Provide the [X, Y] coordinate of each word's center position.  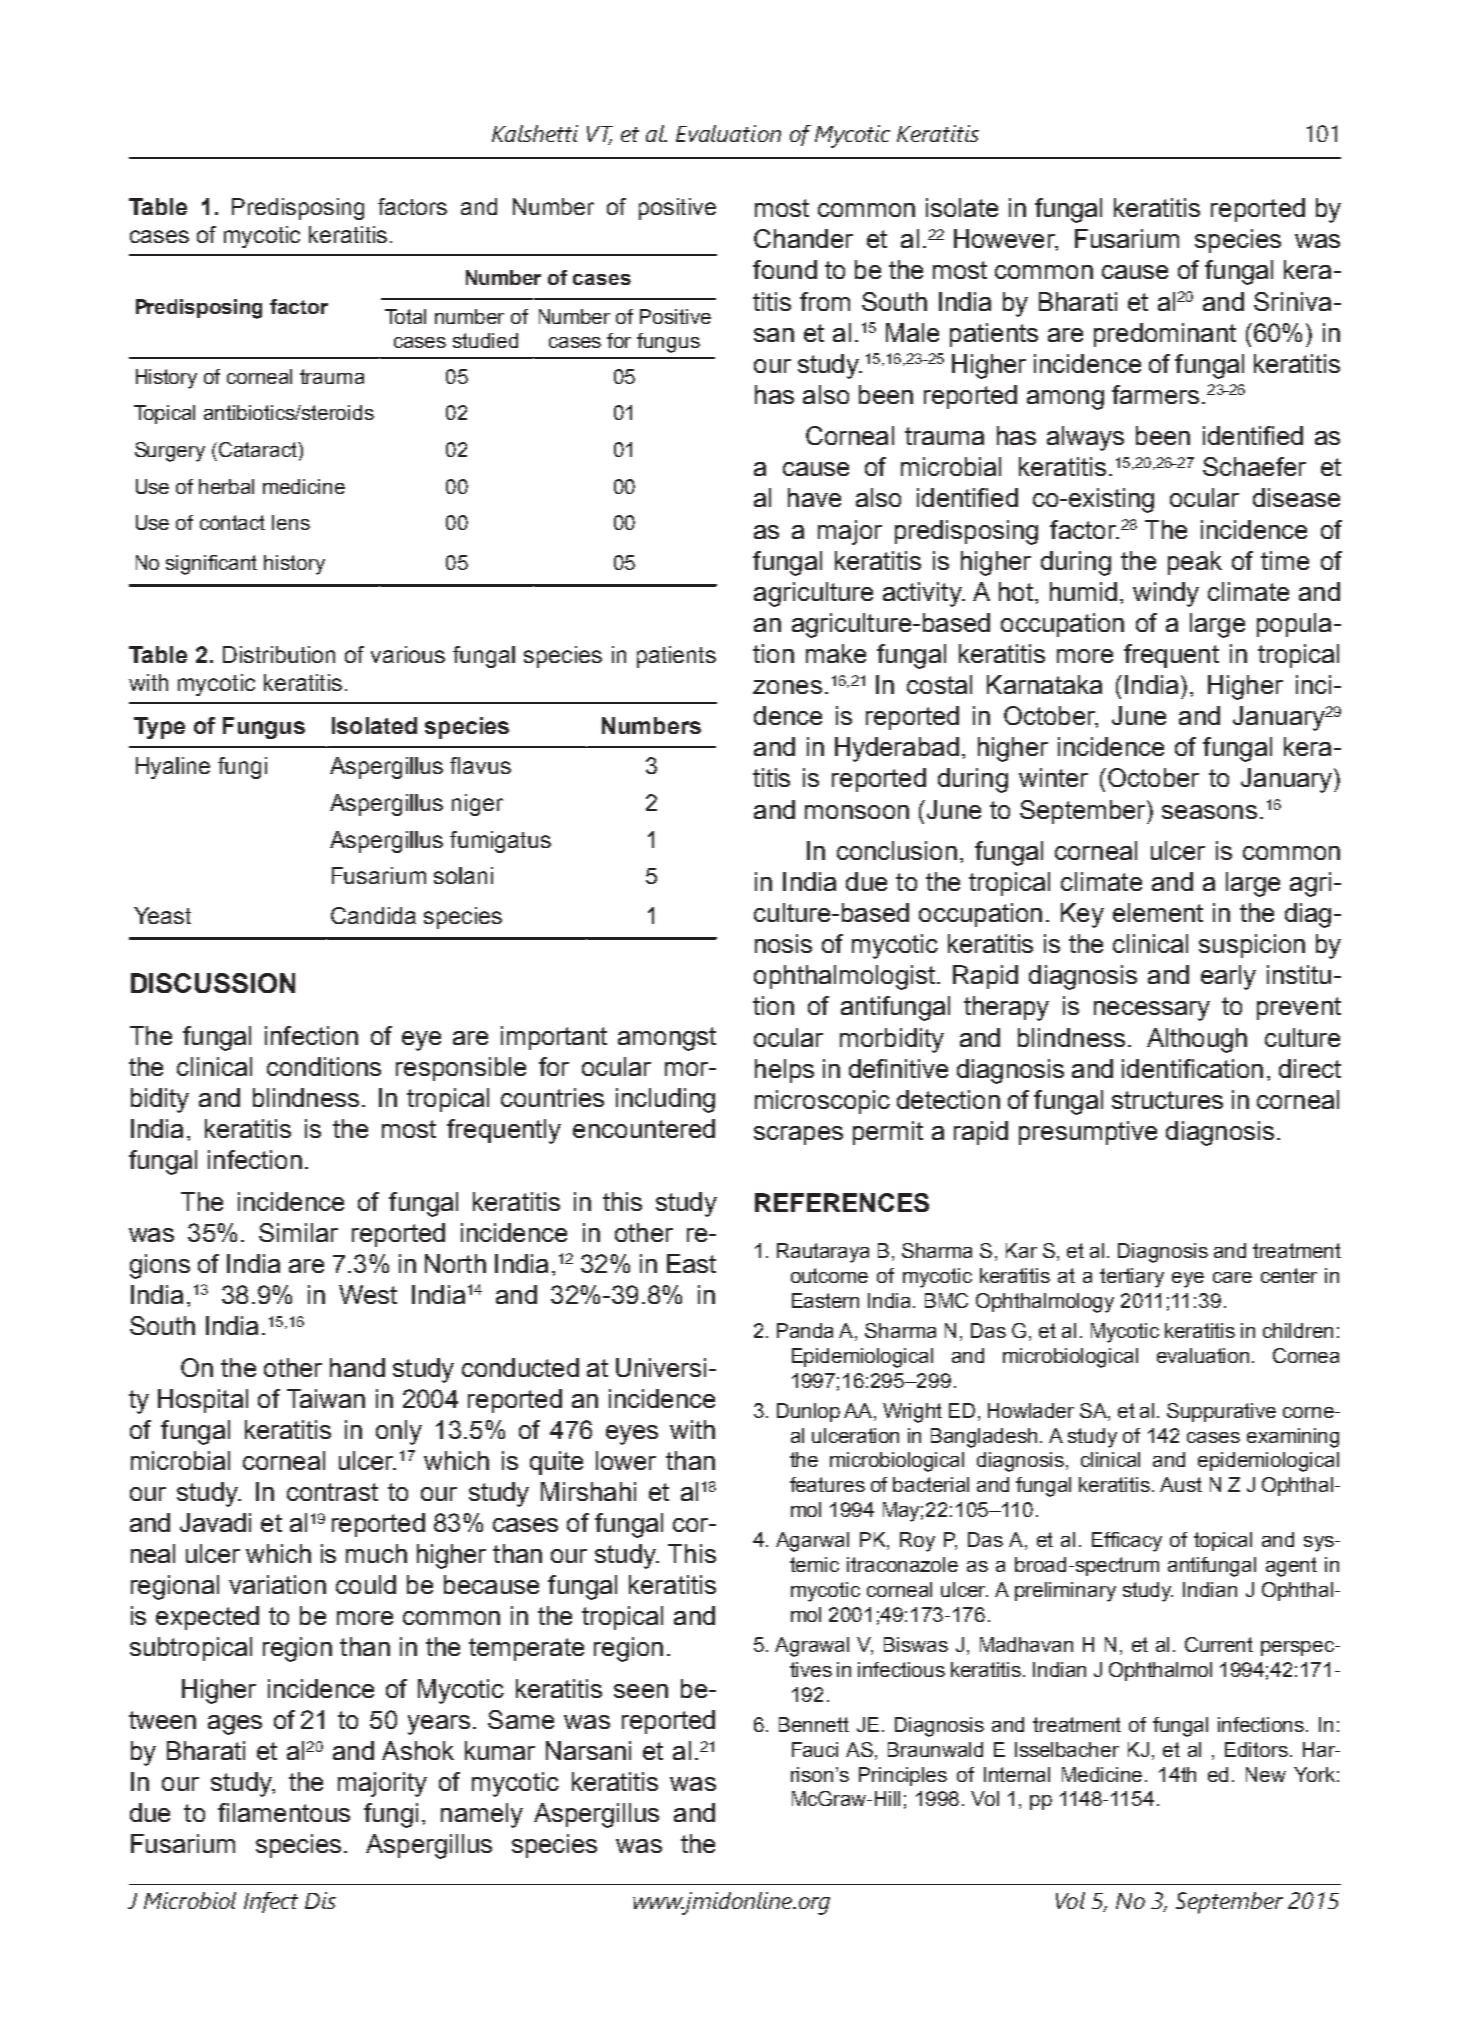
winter [1053, 777]
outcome [829, 1275]
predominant [1165, 335]
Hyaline [173, 768]
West [368, 1294]
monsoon [857, 812]
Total [405, 316]
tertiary [1132, 1278]
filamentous [284, 1812]
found [785, 269]
